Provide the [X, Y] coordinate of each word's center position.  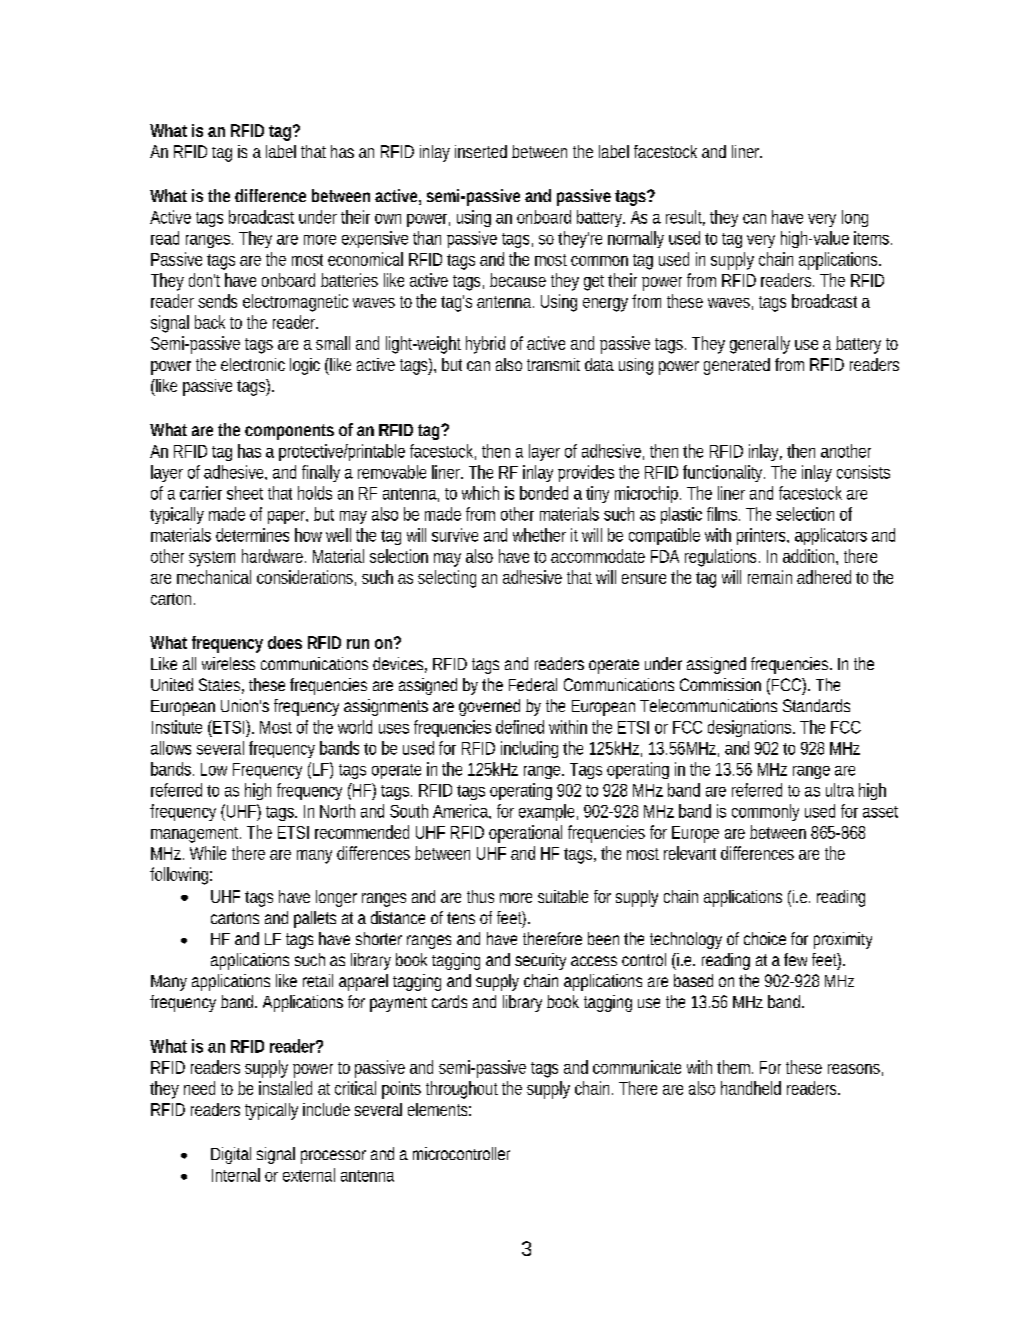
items [873, 238]
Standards [816, 705]
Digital [231, 1155]
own [388, 219]
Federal [533, 684]
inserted [481, 151]
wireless [228, 663]
